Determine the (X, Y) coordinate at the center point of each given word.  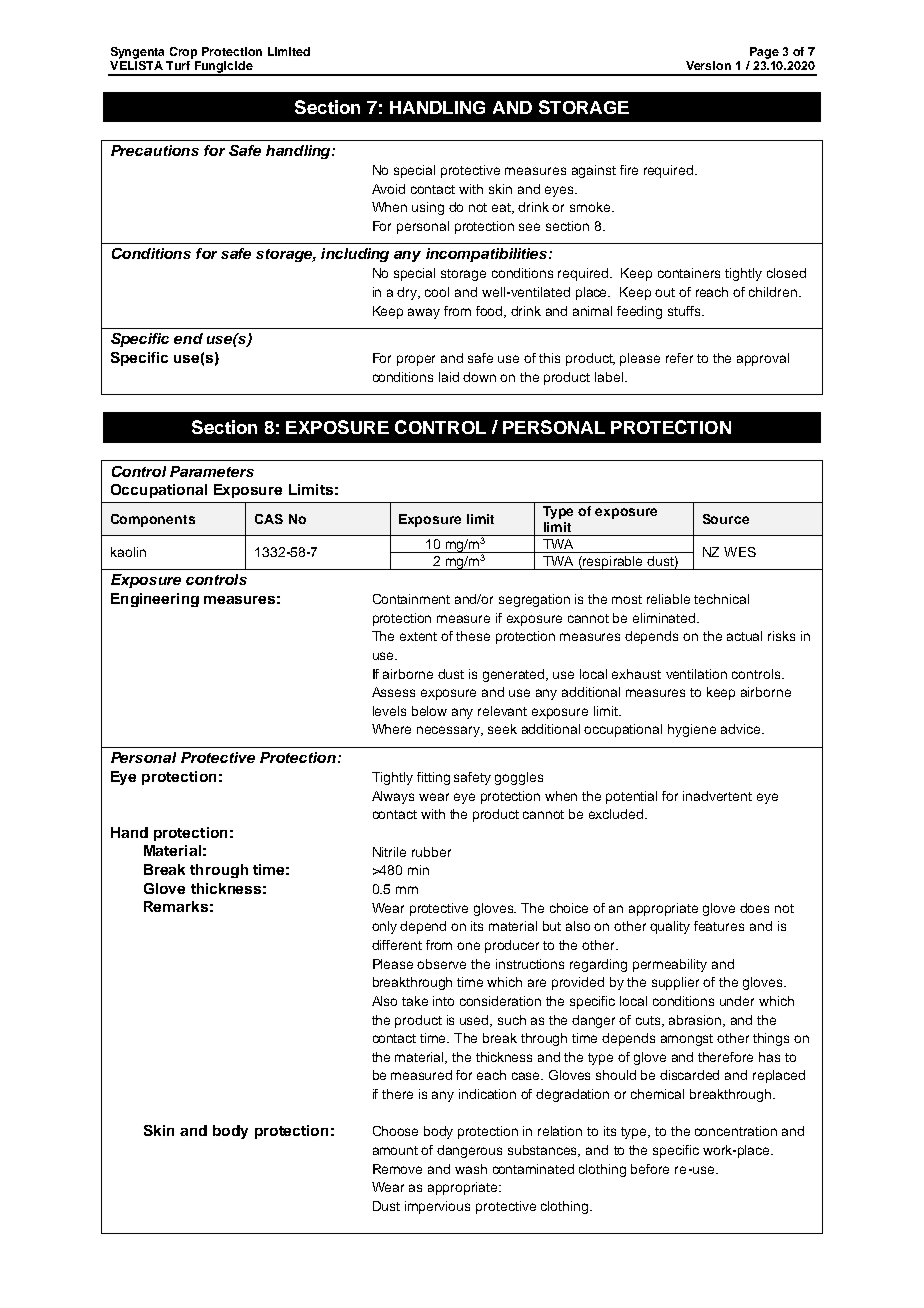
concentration (736, 1131)
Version (708, 65)
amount (395, 1150)
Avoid (388, 189)
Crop (183, 53)
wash (471, 1169)
